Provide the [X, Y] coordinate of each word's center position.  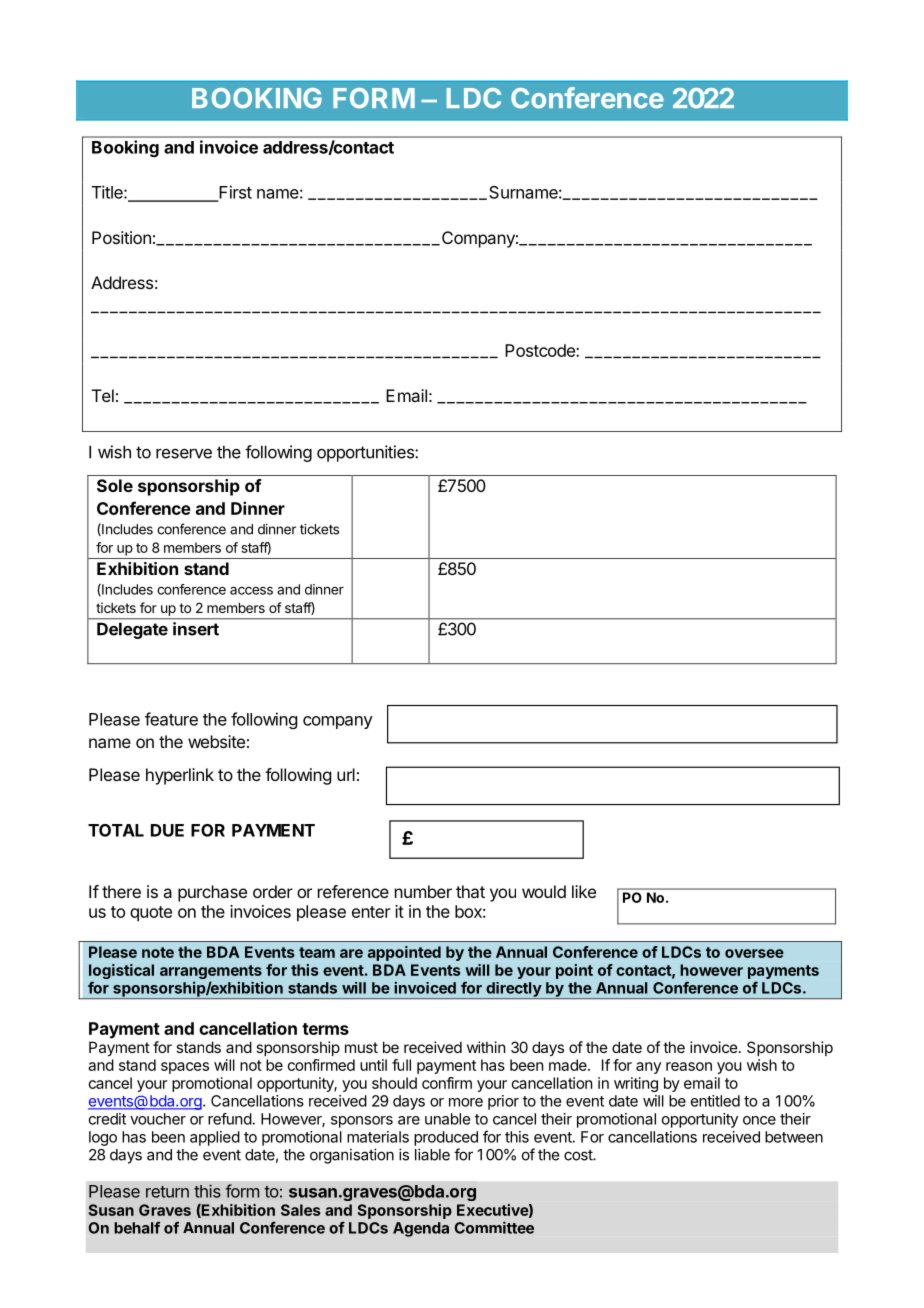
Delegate [132, 631]
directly [513, 990]
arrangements [211, 973]
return [167, 1192]
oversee [754, 953]
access [251, 591]
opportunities [366, 453]
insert [196, 629]
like [584, 891]
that [470, 891]
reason [689, 1066]
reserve [184, 453]
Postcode [541, 350]
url [346, 774]
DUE [167, 830]
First [234, 193]
